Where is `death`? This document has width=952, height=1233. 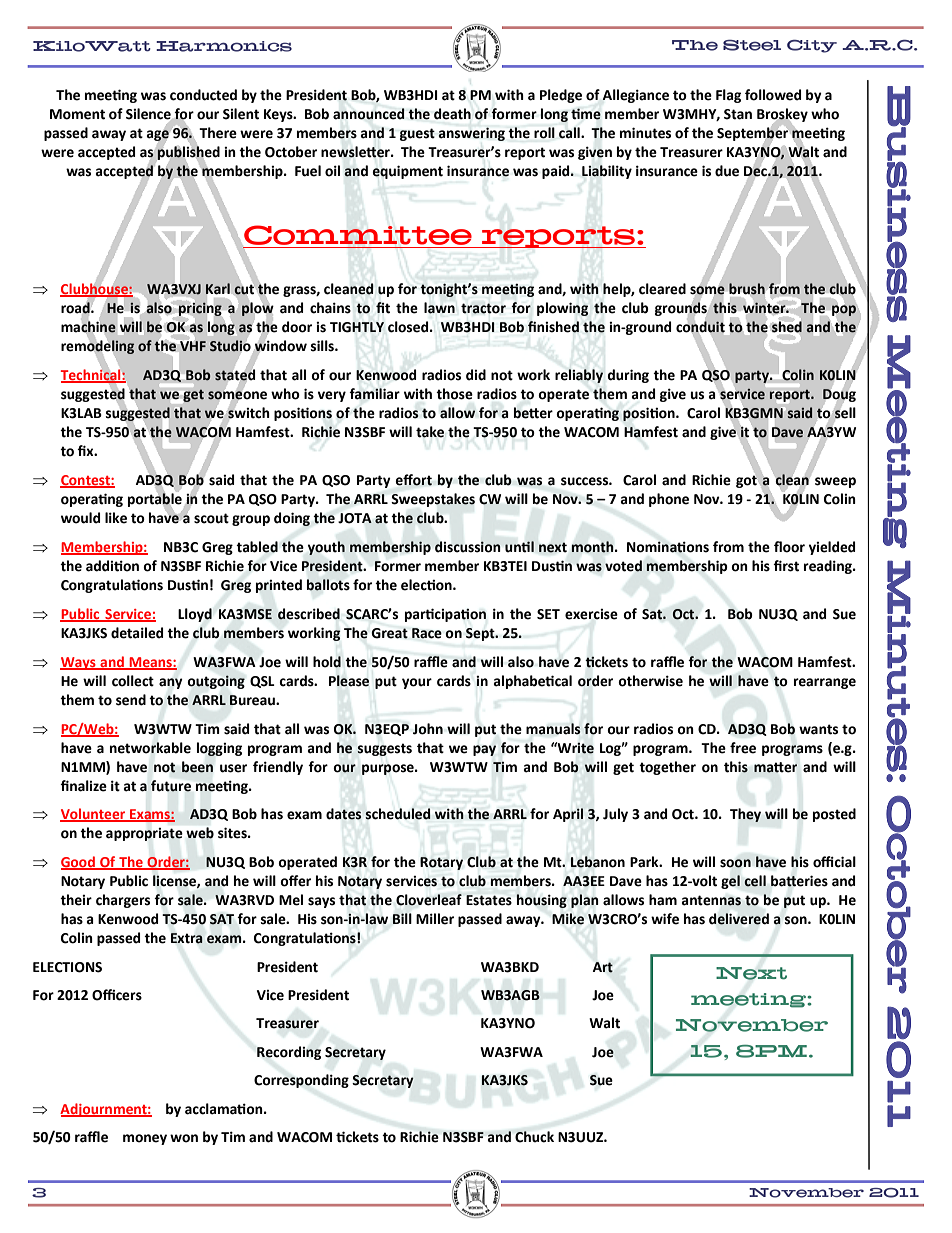 death is located at coordinates (452, 114).
